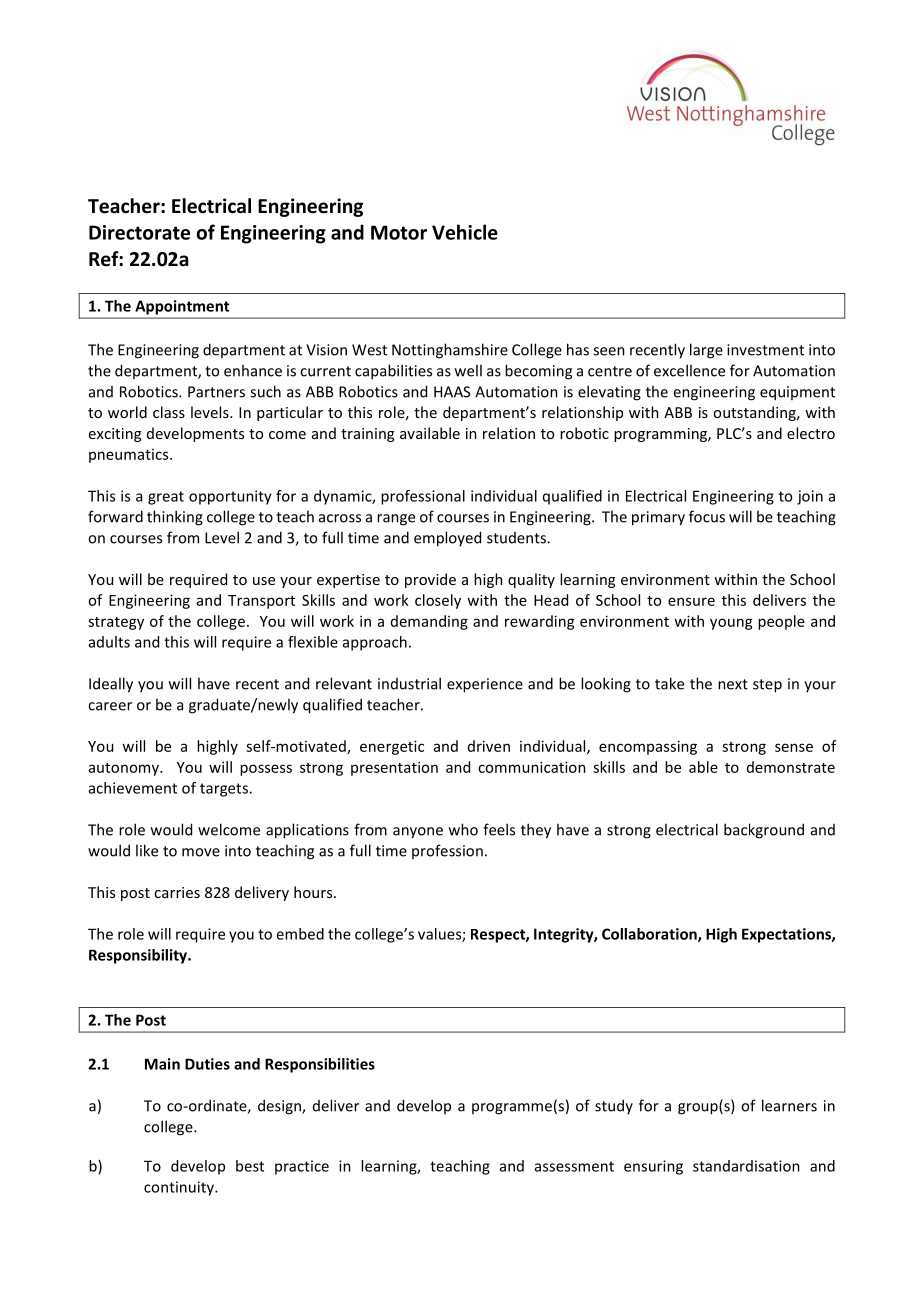  What do you see at coordinates (706, 351) in the screenshot?
I see `large` at bounding box center [706, 351].
